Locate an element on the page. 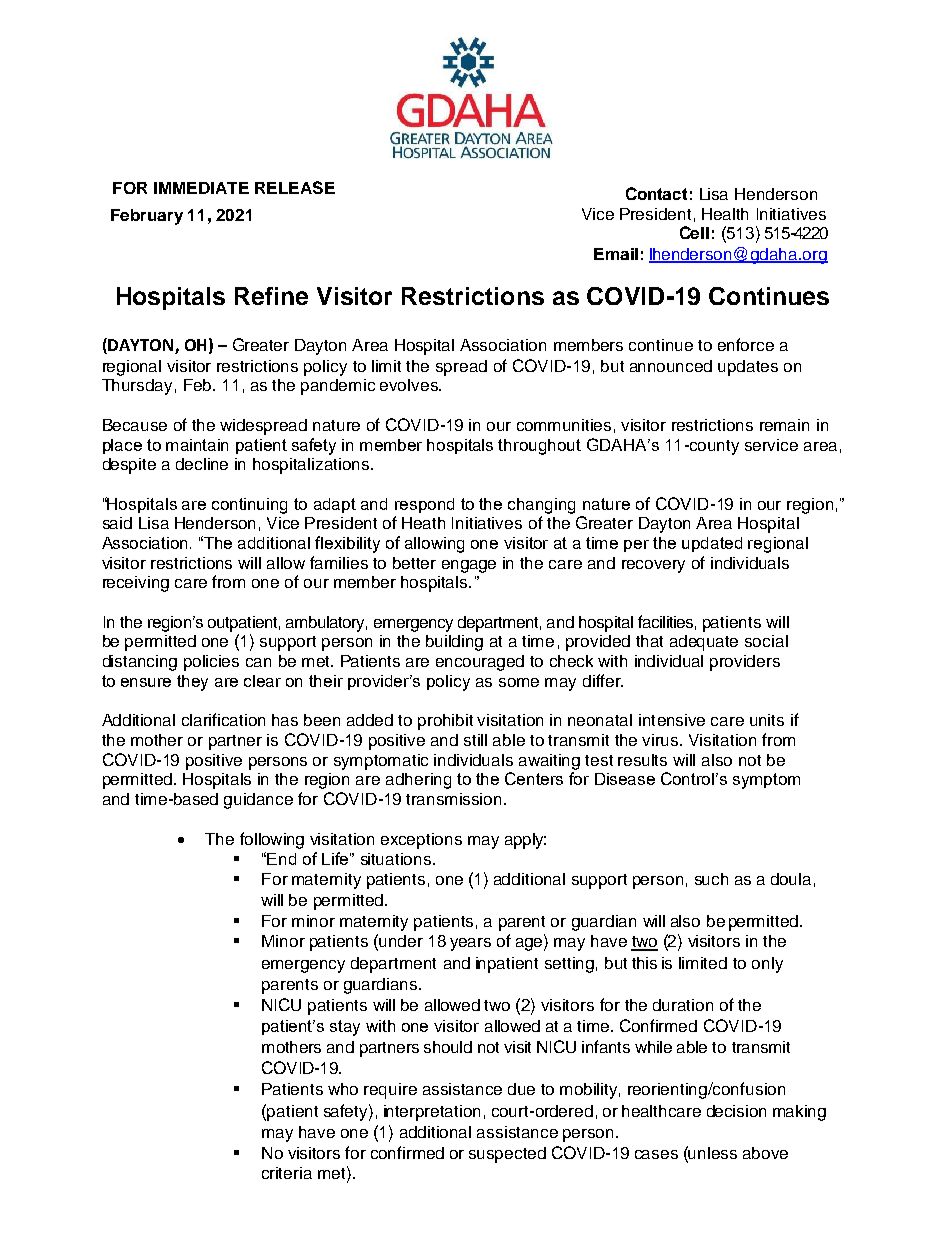 Image resolution: width=952 pixels, height=1233 pixels. IMMEDIATE is located at coordinates (201, 188).
